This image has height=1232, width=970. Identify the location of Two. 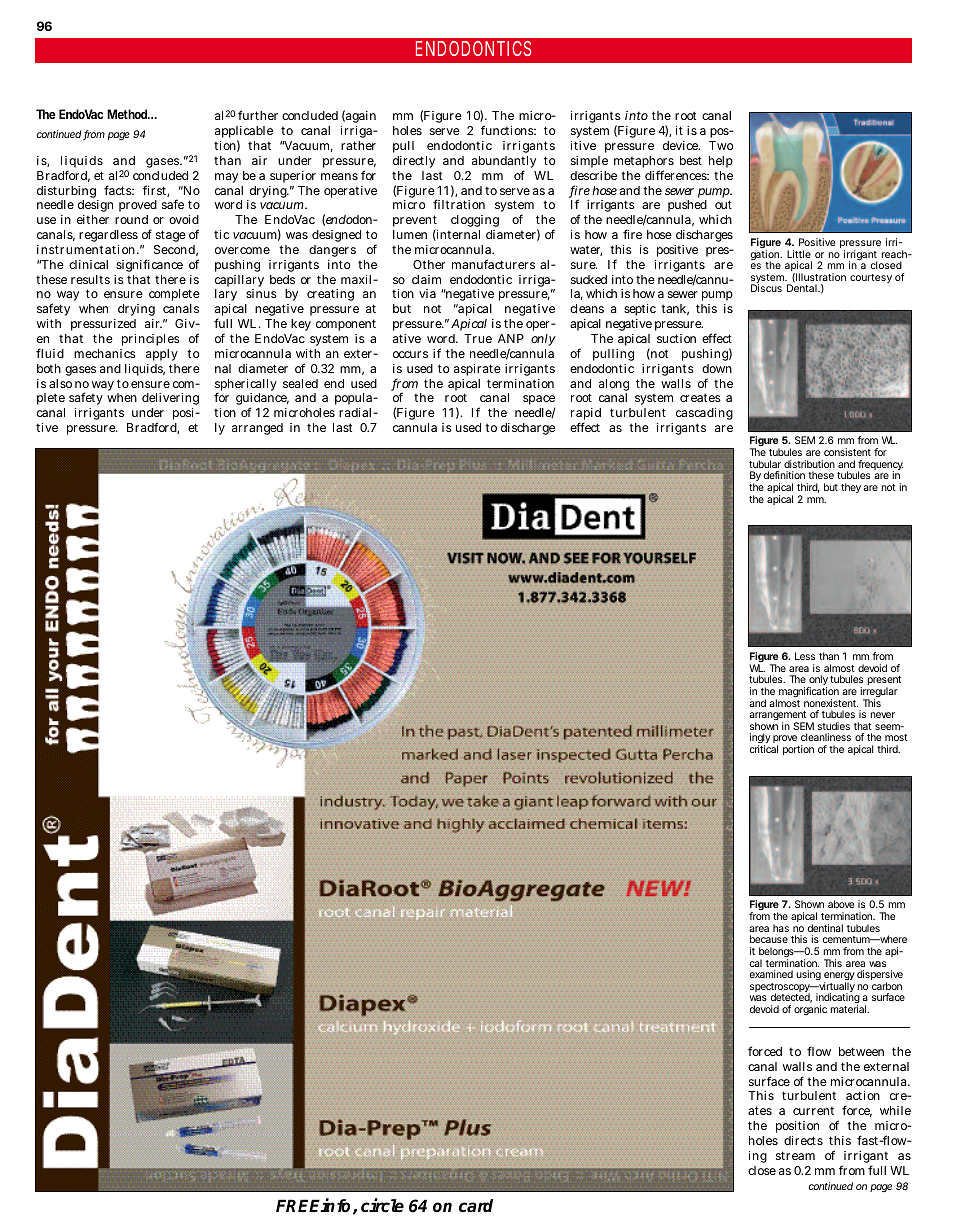
(721, 145).
